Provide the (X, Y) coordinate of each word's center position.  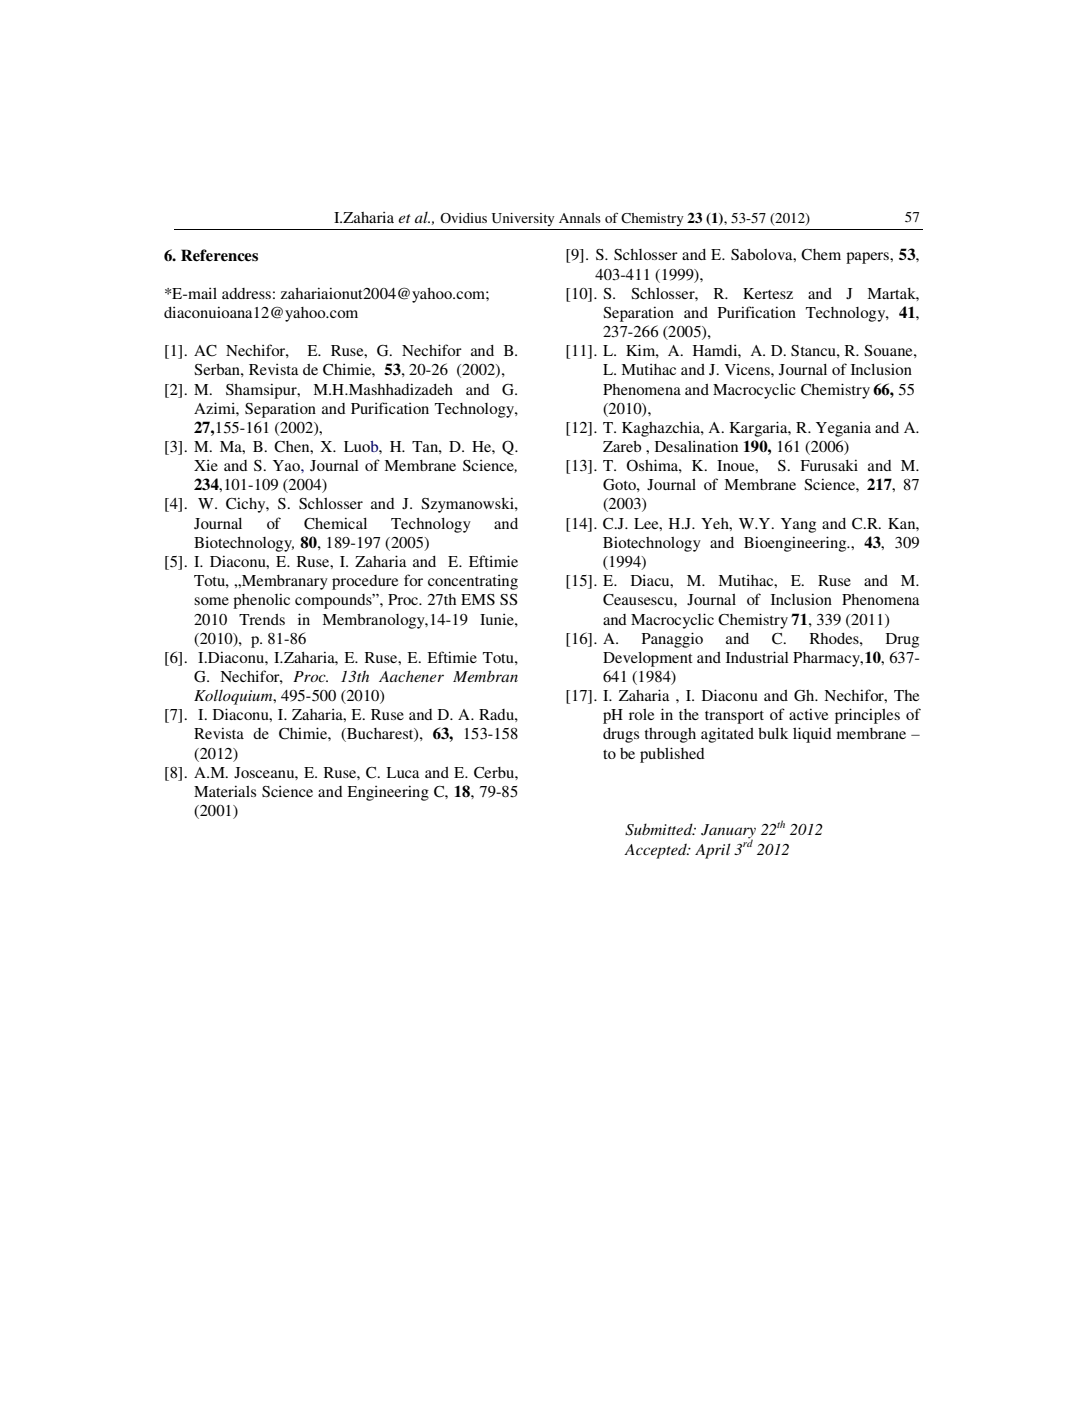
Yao (287, 465)
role (641, 714)
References (219, 255)
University (523, 219)
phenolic (261, 601)
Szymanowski (468, 505)
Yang (798, 525)
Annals (580, 218)
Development (648, 659)
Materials (225, 791)
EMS (478, 599)
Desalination (696, 446)
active (808, 714)
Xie (206, 465)
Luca (403, 772)
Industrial (757, 657)
